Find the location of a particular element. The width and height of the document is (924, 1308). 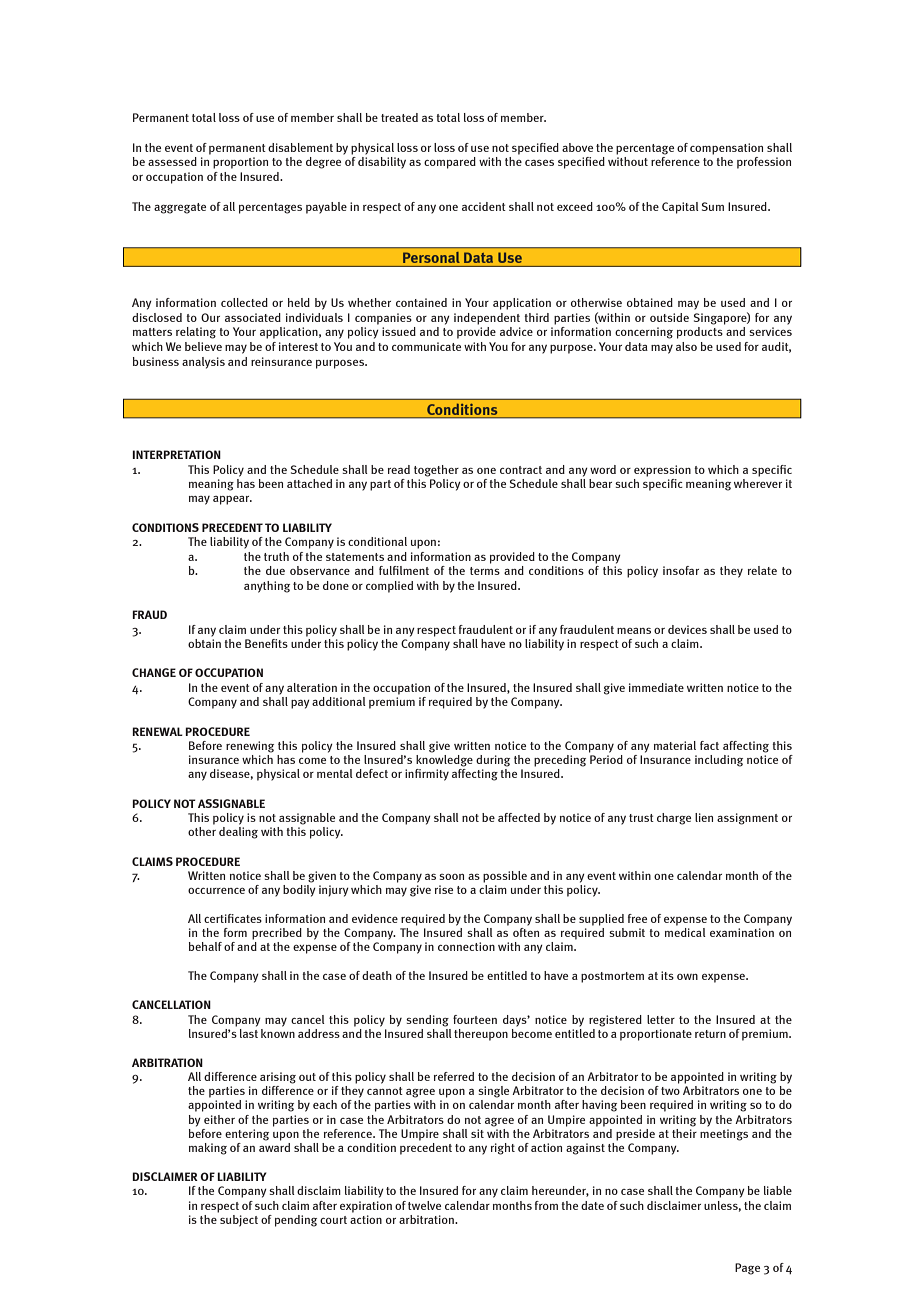

twelve is located at coordinates (424, 1205).
